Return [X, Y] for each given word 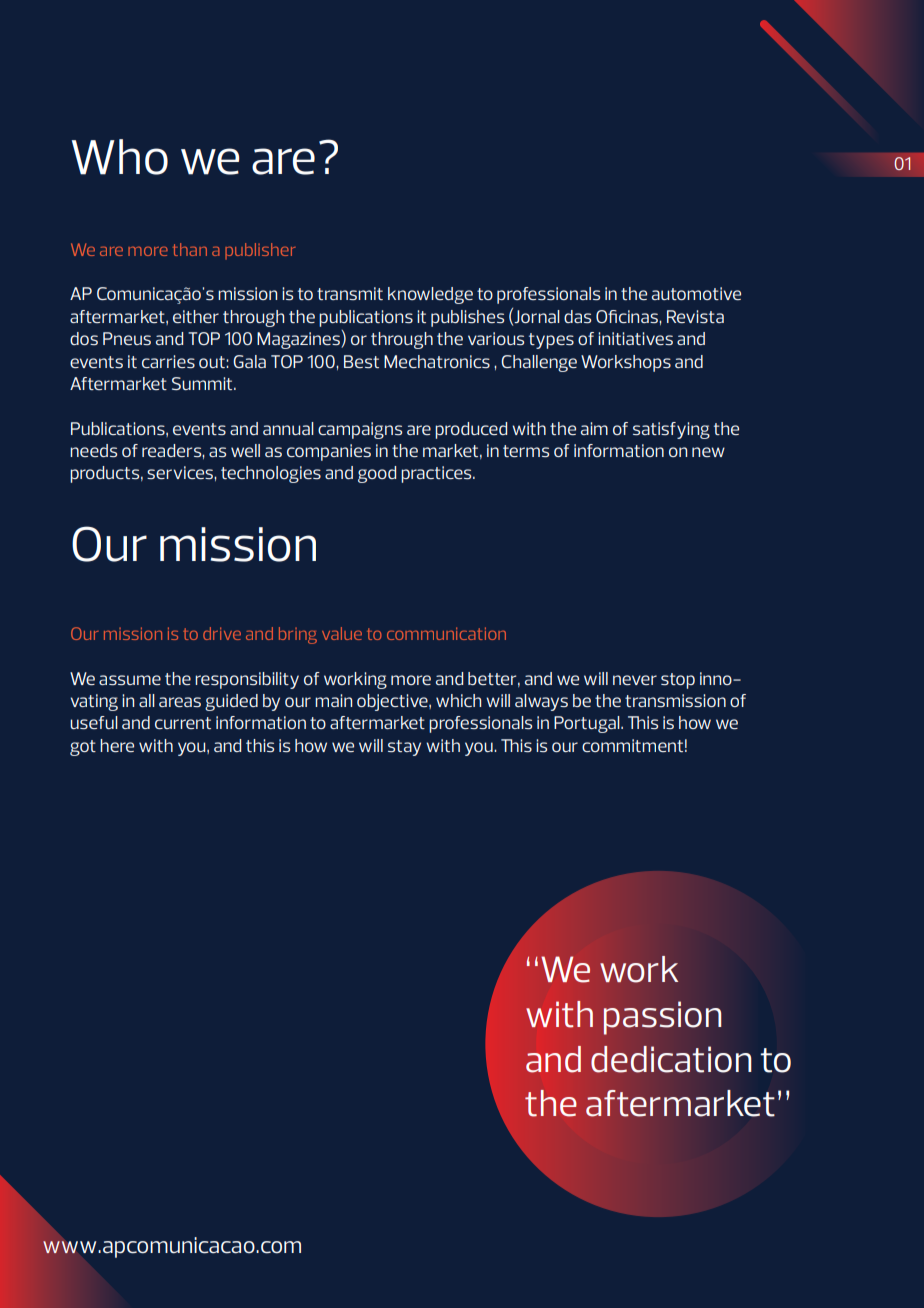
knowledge [430, 295]
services [181, 472]
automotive [696, 293]
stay [404, 748]
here [117, 745]
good [377, 474]
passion [662, 1018]
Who [120, 157]
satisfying [671, 430]
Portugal [588, 724]
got [83, 748]
